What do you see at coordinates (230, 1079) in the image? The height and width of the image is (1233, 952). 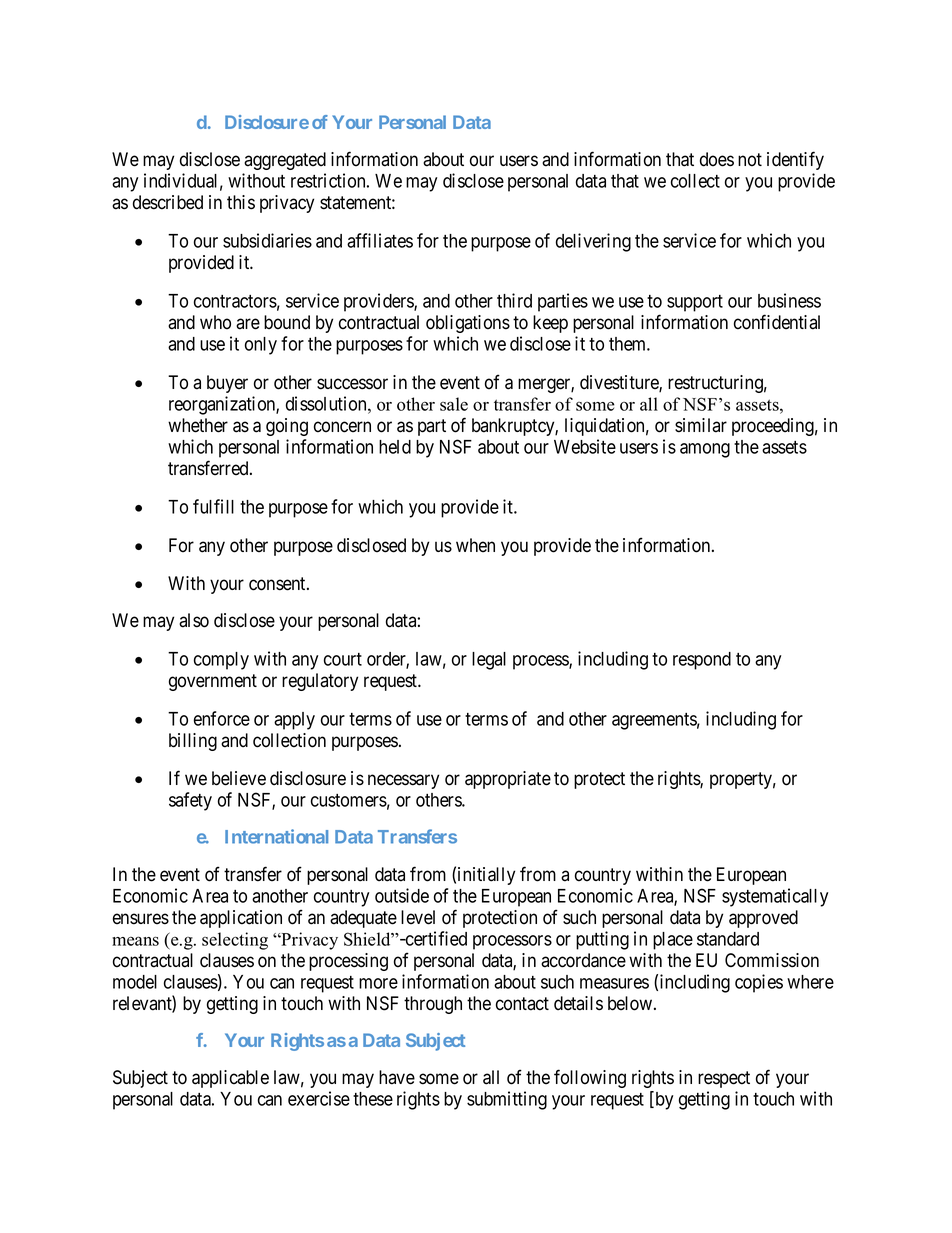 I see `applicable` at bounding box center [230, 1079].
